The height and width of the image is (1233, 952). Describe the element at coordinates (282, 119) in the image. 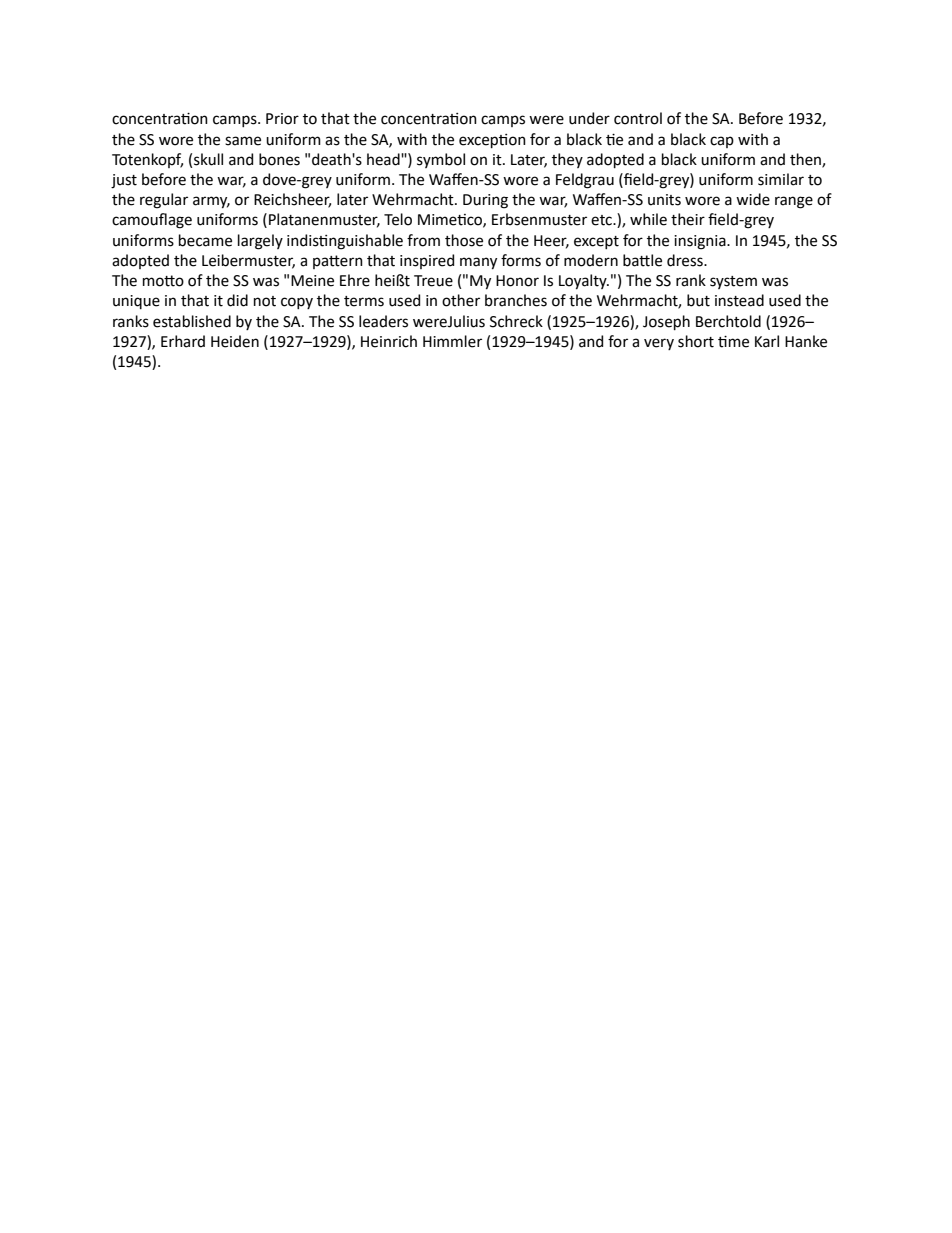

I see `Prior` at that location.
